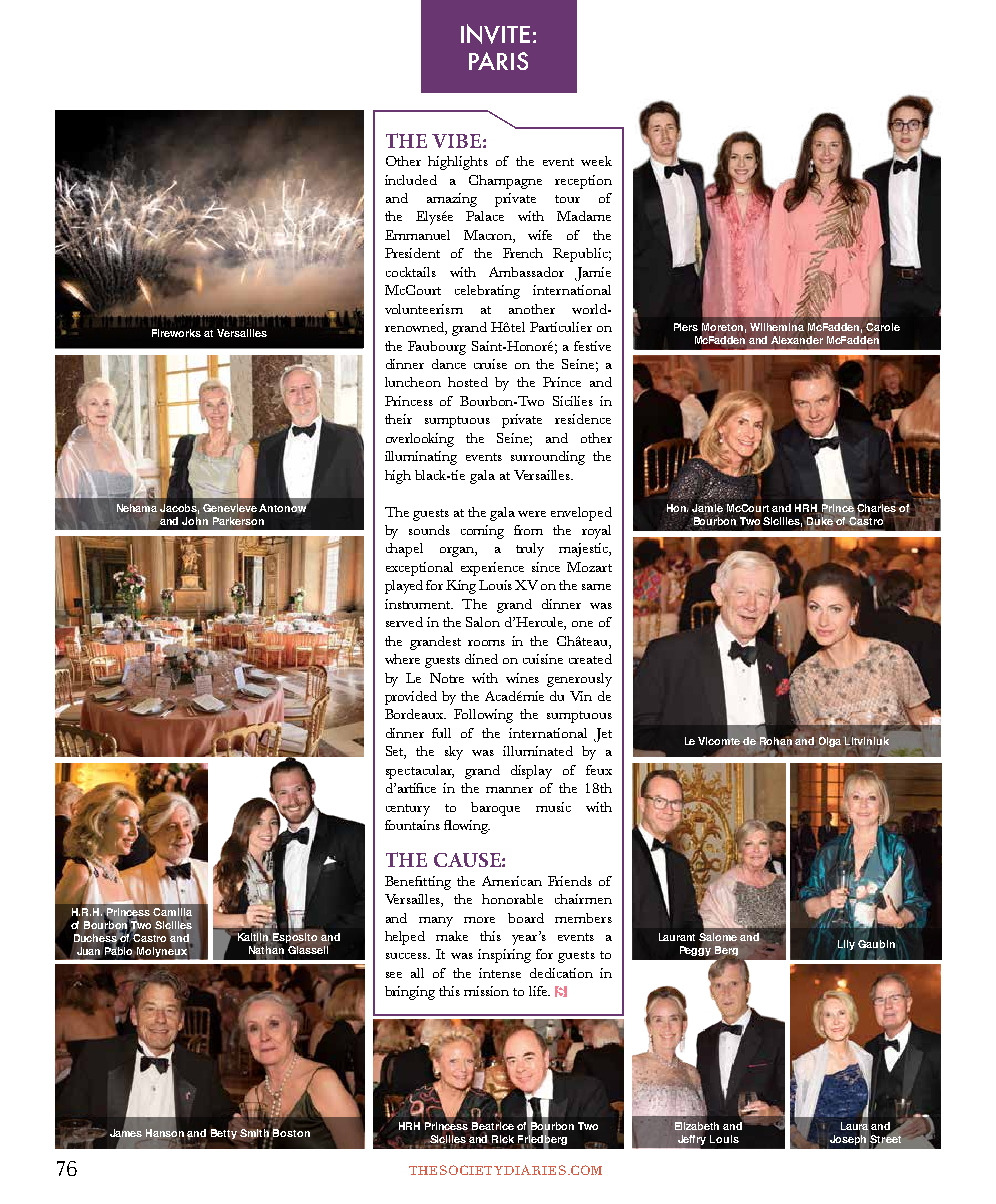  I want to click on played, so click(404, 587).
